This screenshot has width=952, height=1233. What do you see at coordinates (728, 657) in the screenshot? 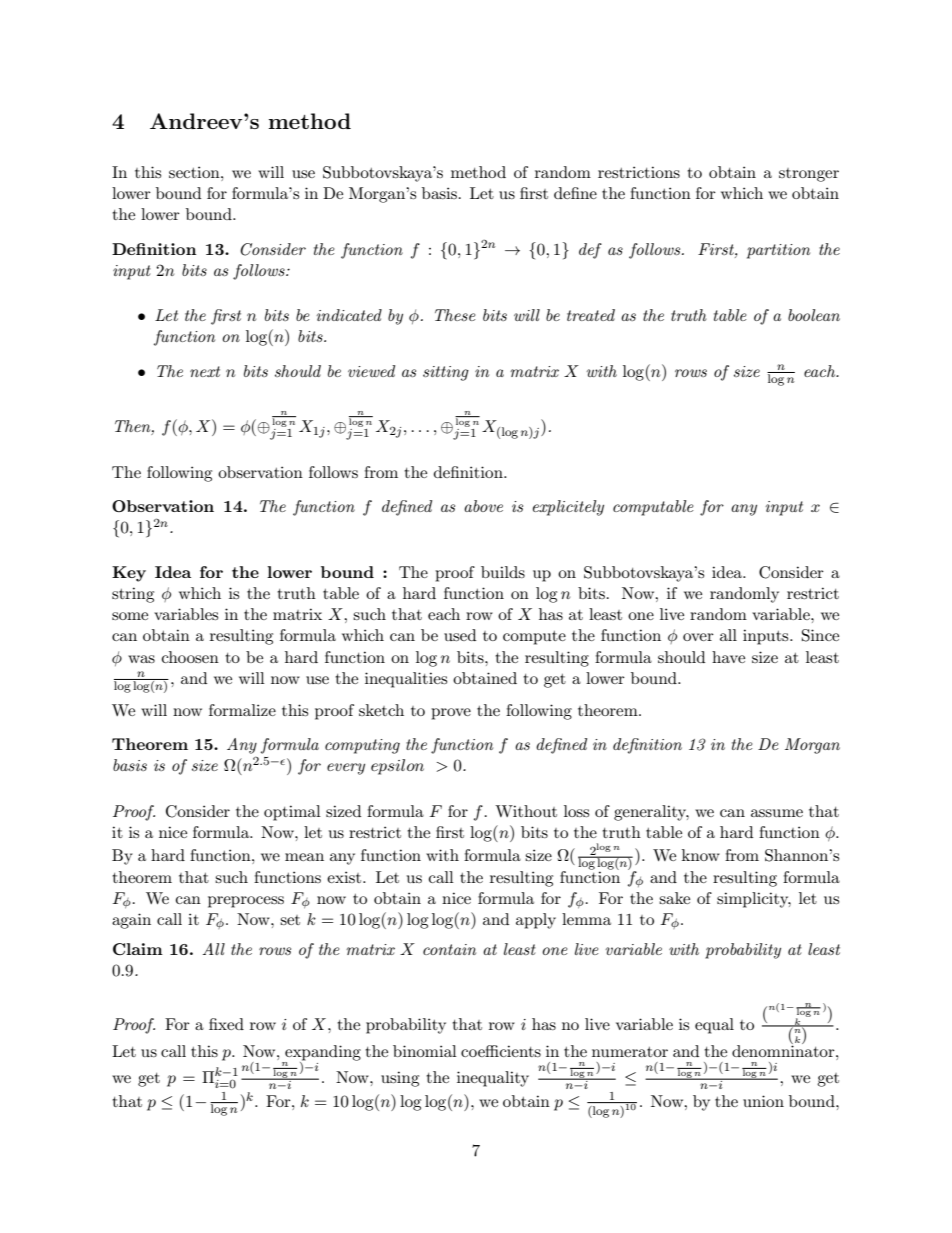
I see `have` at bounding box center [728, 657].
